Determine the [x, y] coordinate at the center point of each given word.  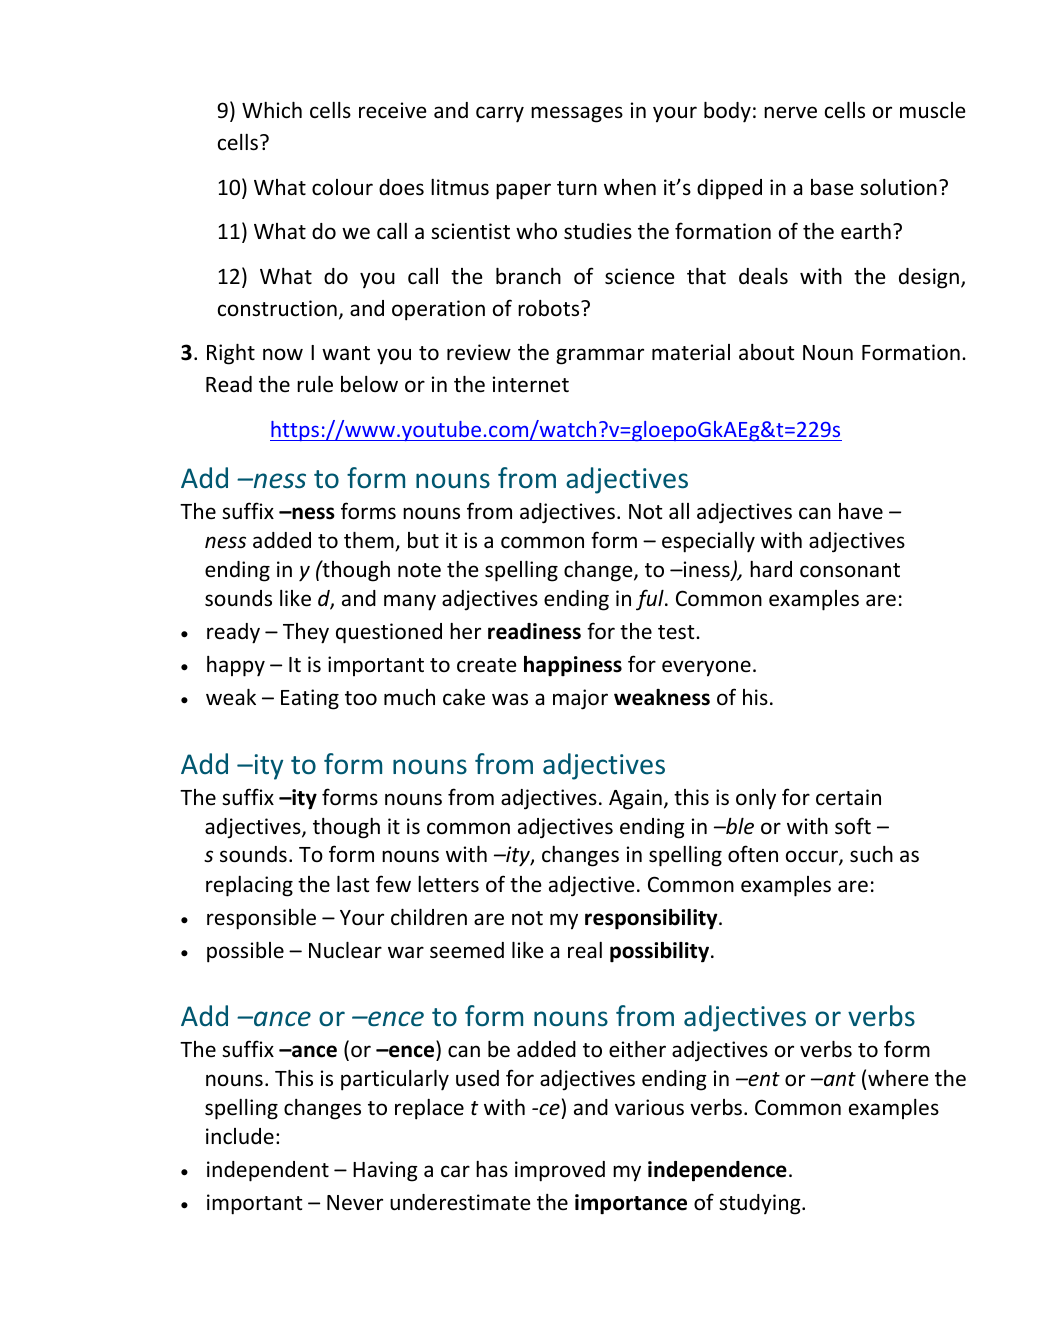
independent [268, 1171]
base [832, 187]
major [580, 699]
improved [560, 1171]
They [306, 633]
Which [272, 110]
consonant [850, 570]
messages [577, 114]
